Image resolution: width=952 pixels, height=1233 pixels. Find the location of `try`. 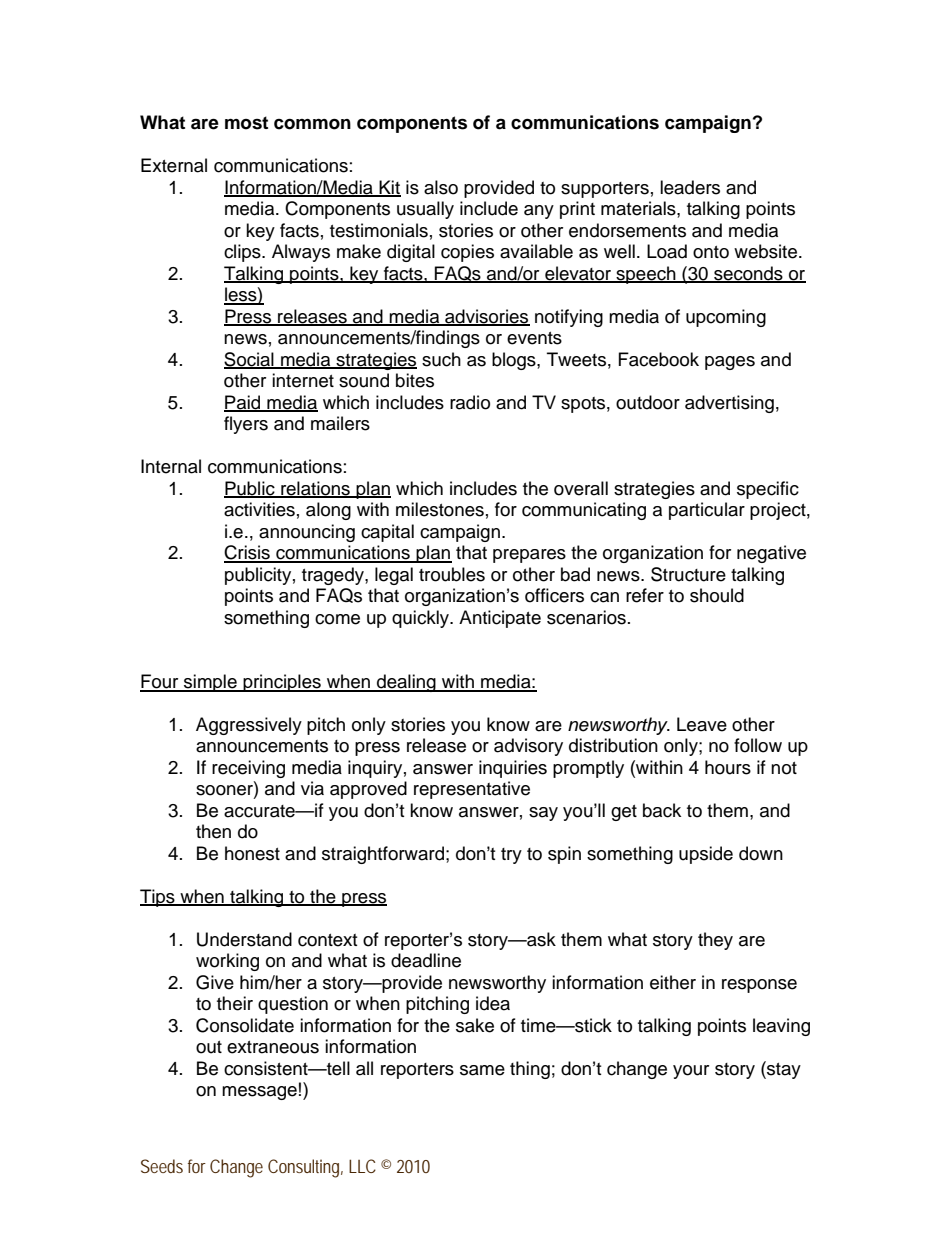

try is located at coordinates (511, 856).
